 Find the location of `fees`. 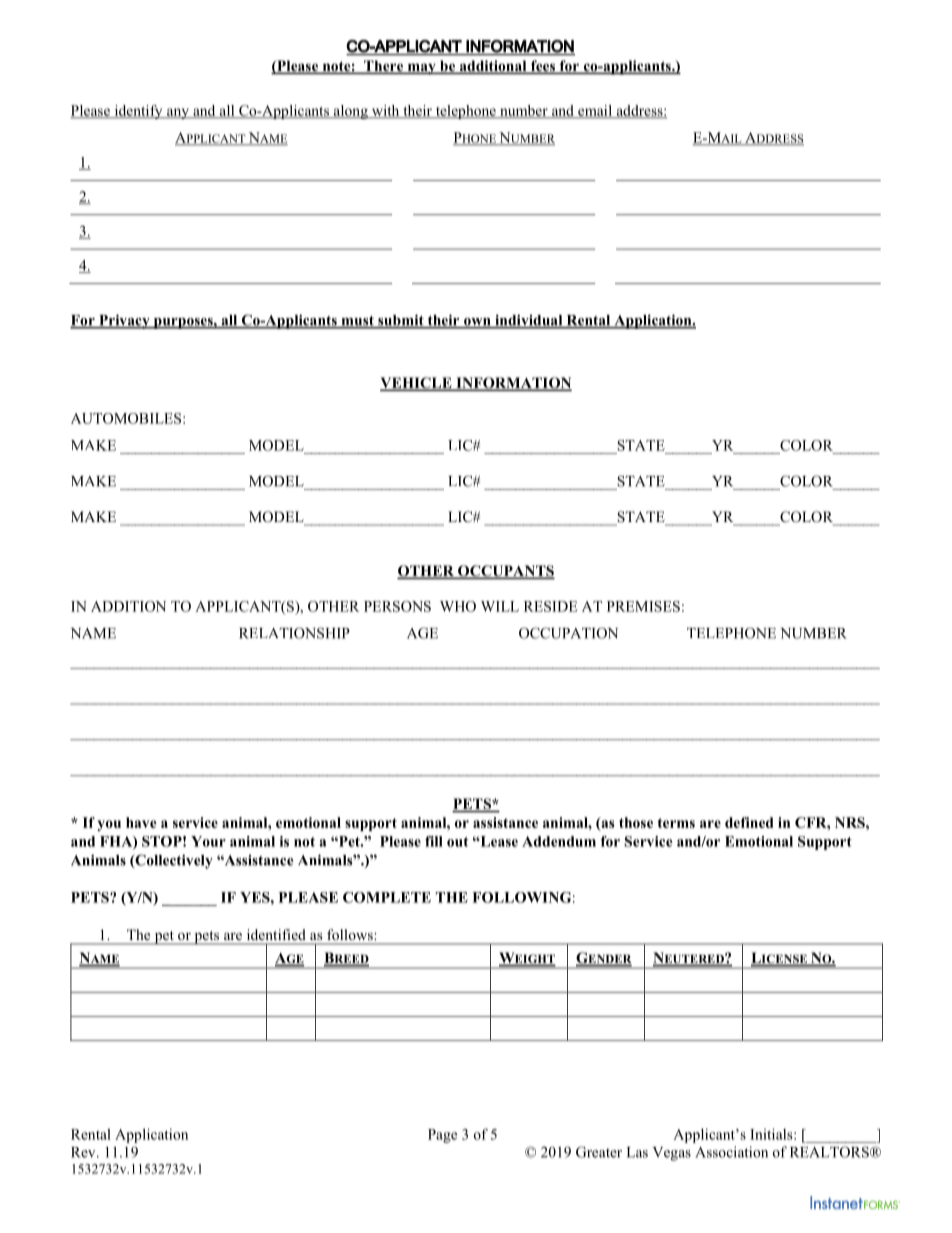

fees is located at coordinates (543, 67).
